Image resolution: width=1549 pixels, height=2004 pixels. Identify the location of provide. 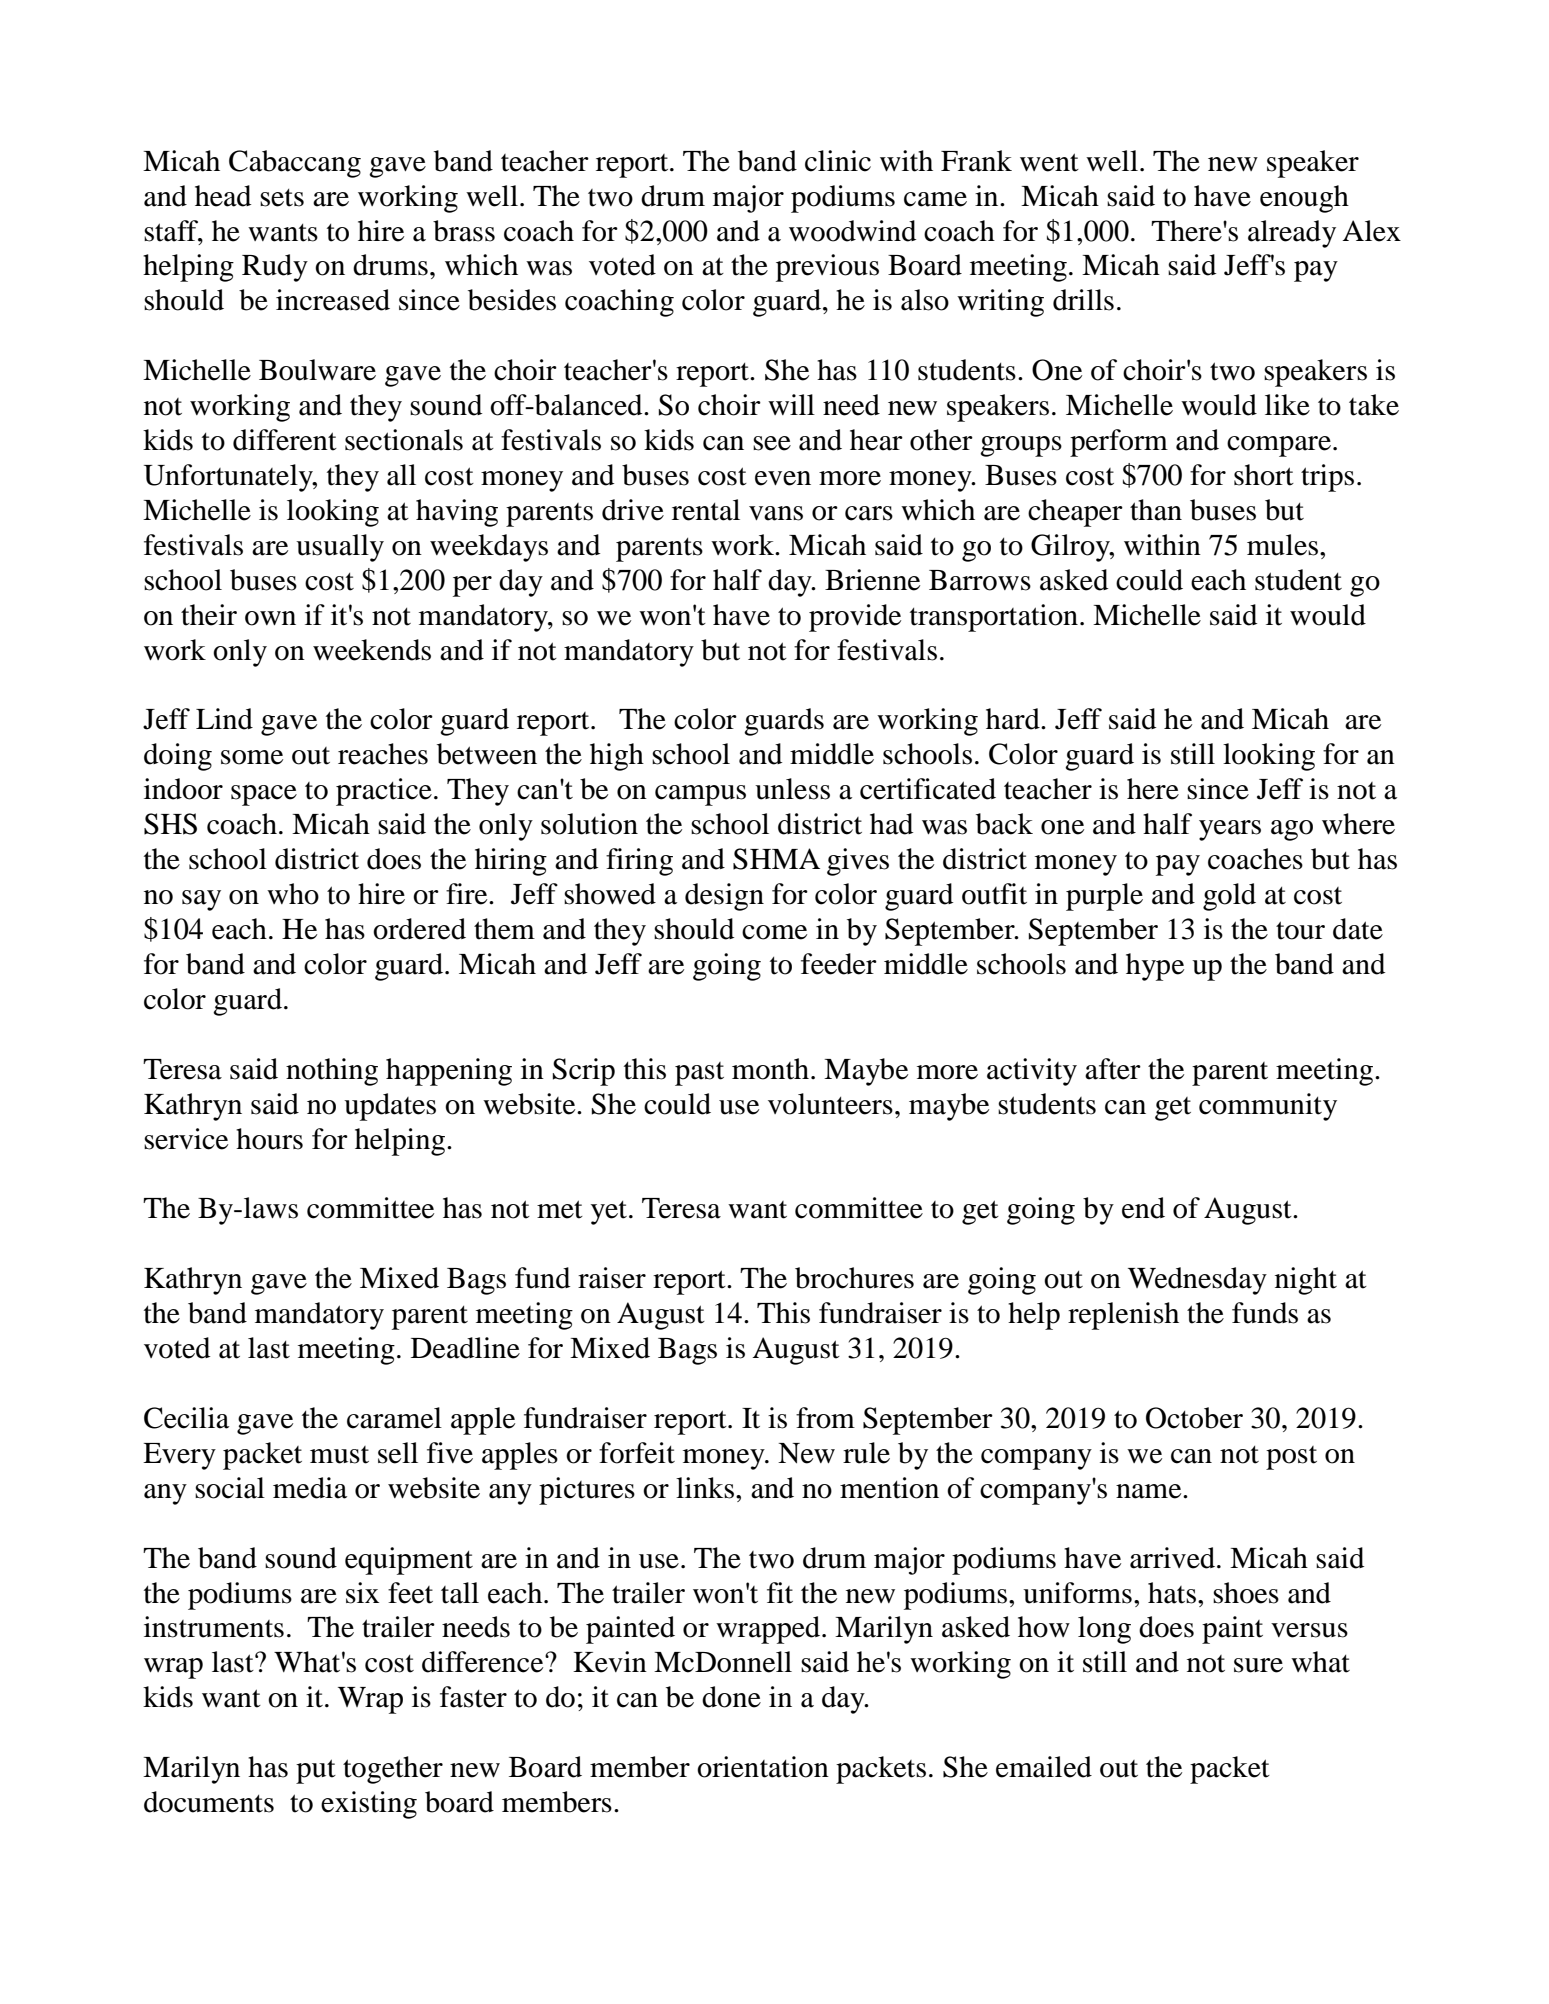
(855, 618).
